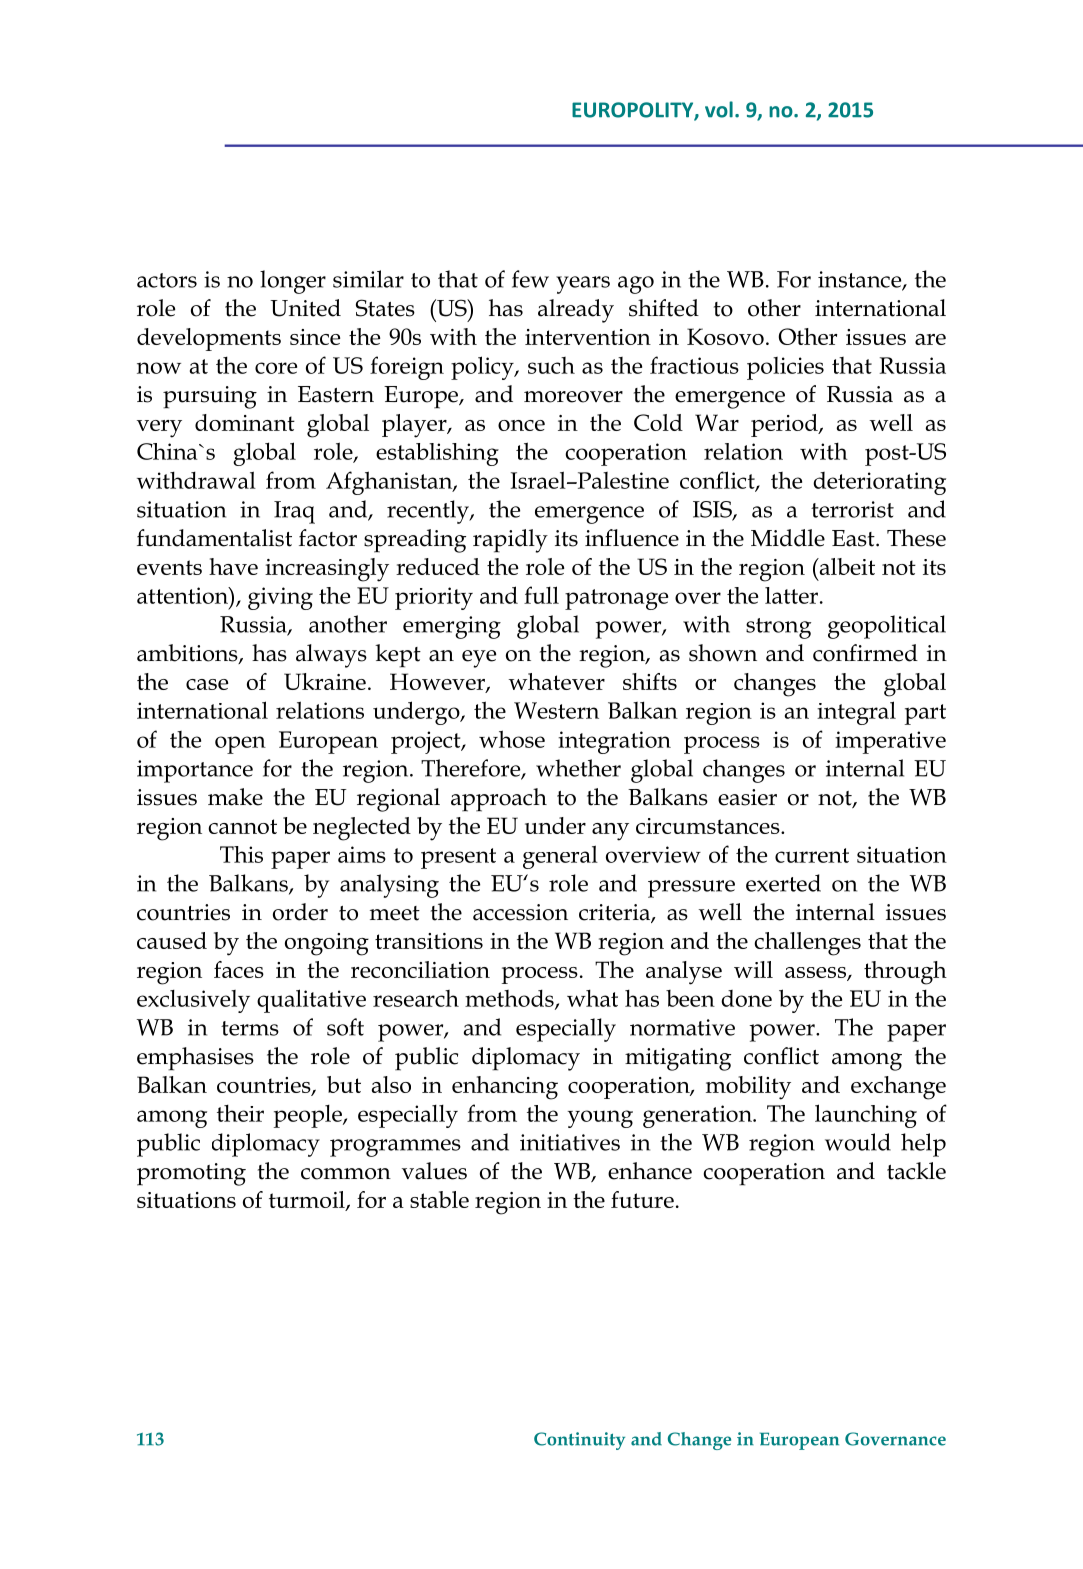 The width and height of the screenshot is (1083, 1569). Describe the element at coordinates (846, 566) in the screenshot. I see `albeit` at that location.
